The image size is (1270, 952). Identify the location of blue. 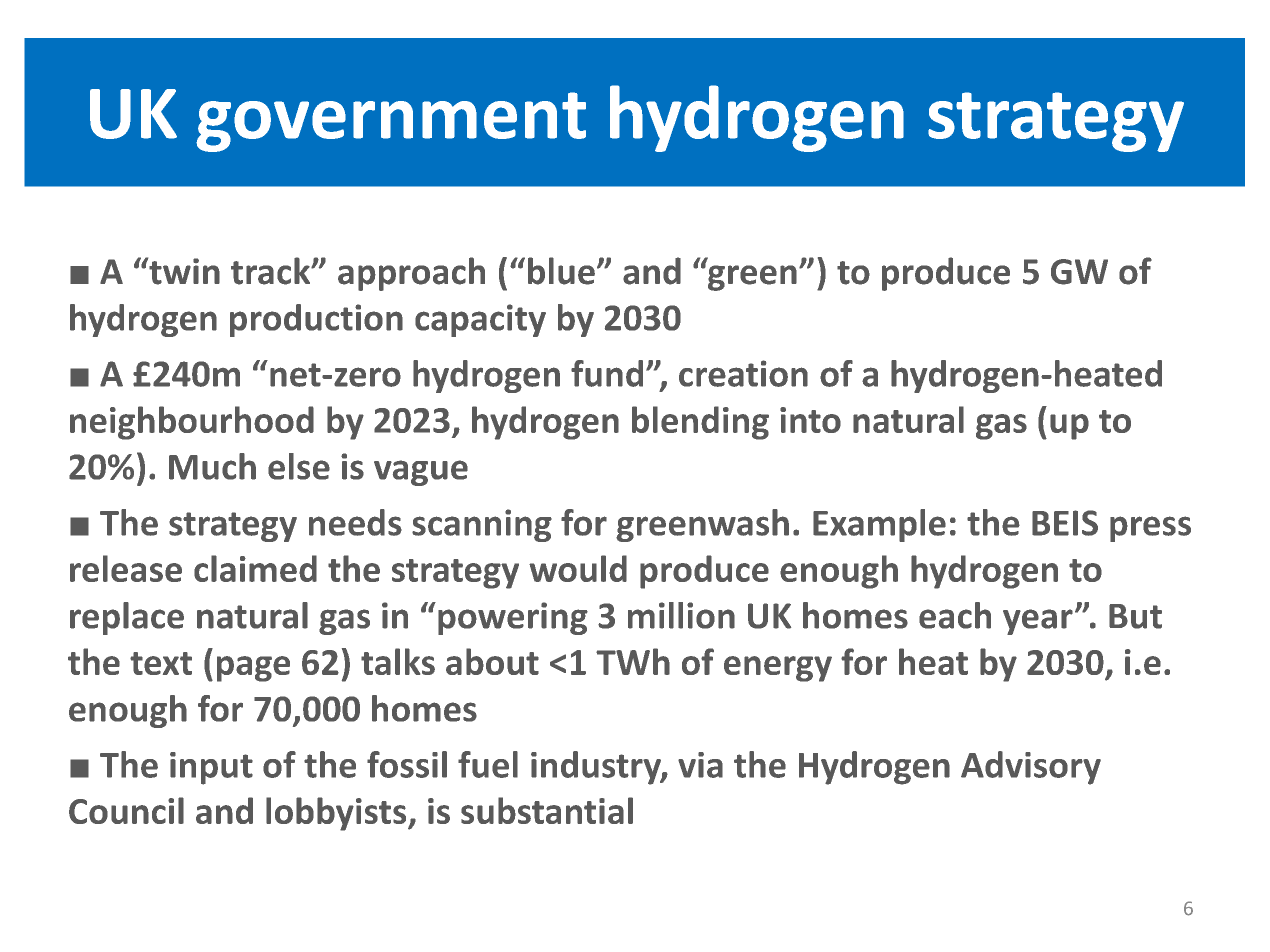
(561, 271).
